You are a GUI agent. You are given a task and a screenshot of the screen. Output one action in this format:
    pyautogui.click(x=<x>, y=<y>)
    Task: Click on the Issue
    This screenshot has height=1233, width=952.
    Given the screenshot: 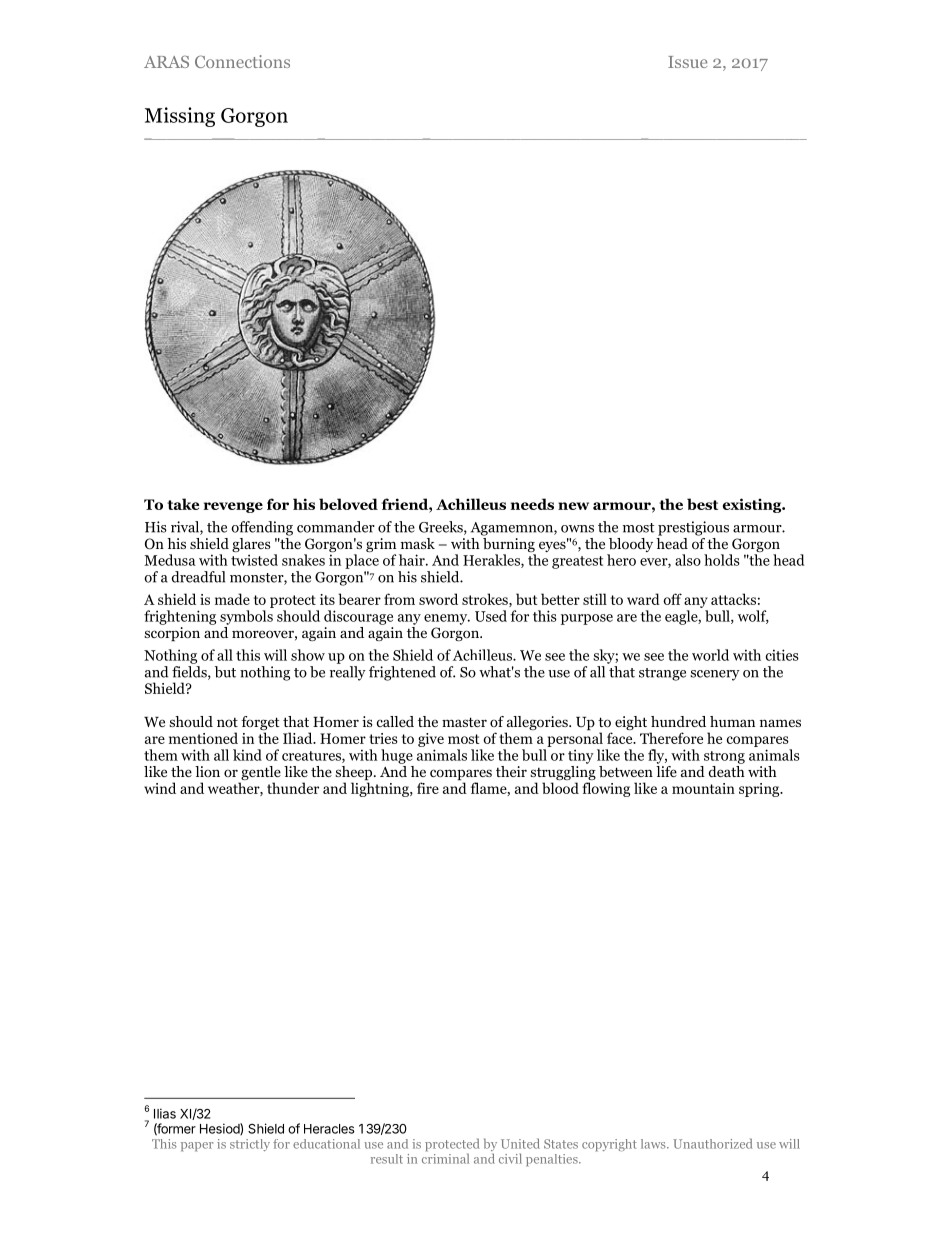 What is the action you would take?
    pyautogui.click(x=687, y=62)
